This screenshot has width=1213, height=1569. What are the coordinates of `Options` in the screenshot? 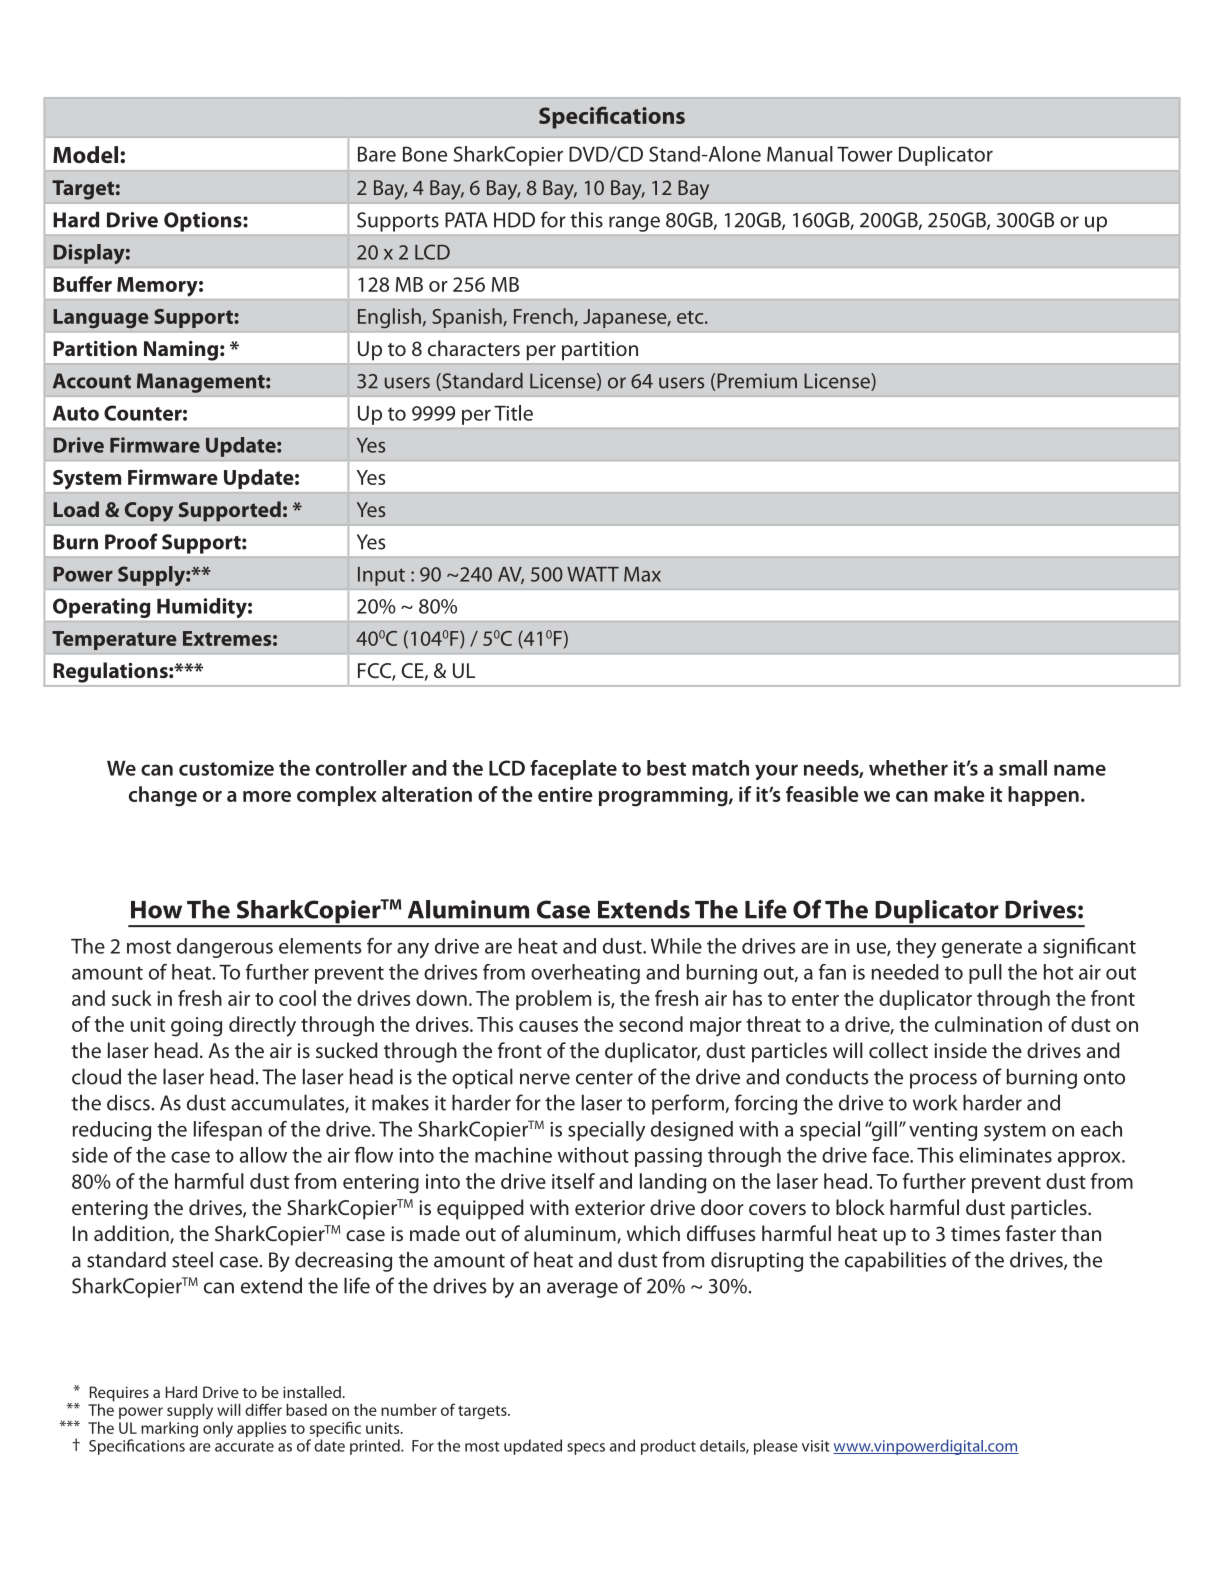 It's located at (204, 222).
